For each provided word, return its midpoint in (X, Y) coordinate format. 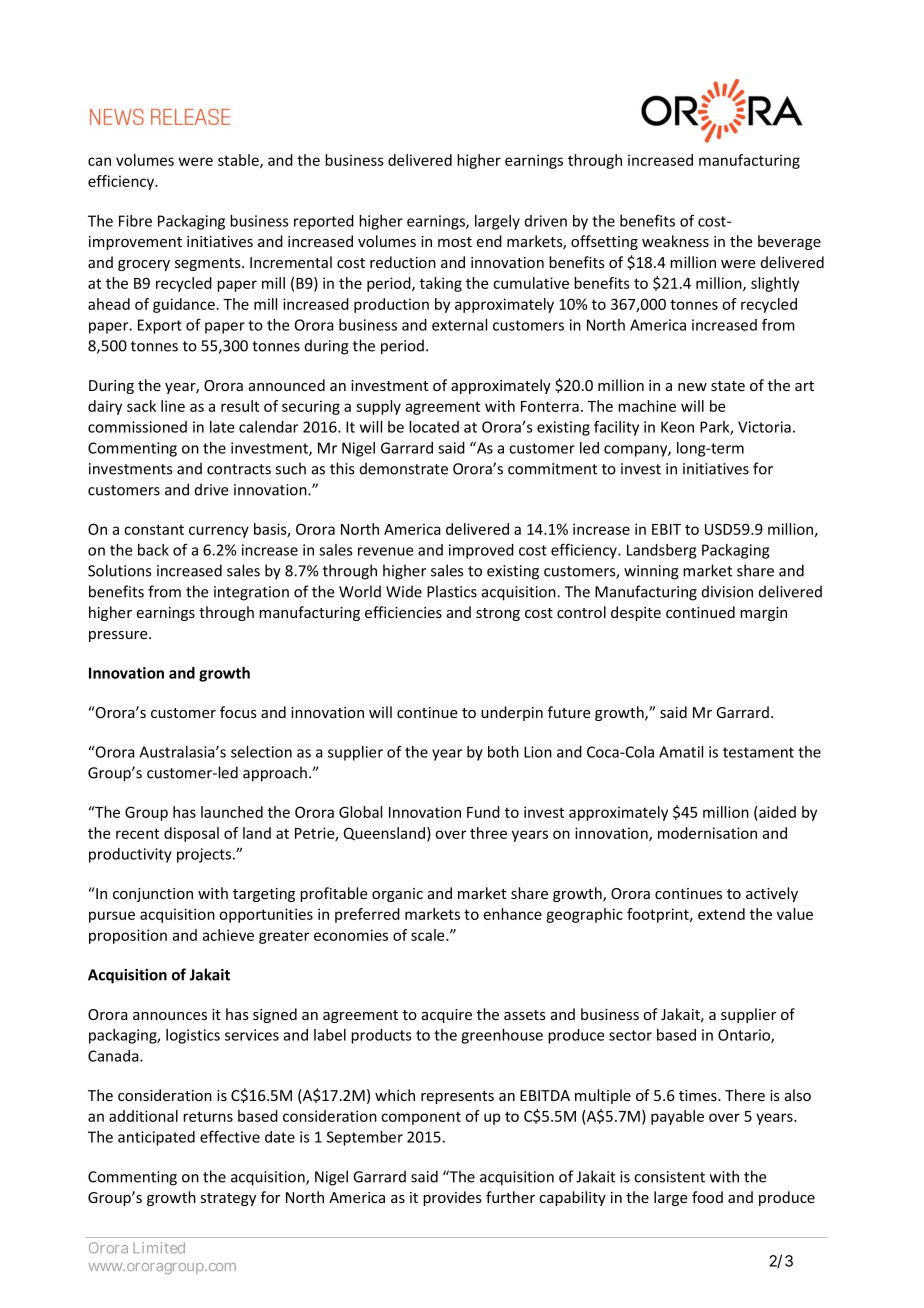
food (707, 1197)
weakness (675, 241)
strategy (228, 1199)
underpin (512, 713)
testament (758, 752)
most (455, 242)
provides (452, 1198)
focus (238, 712)
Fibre (135, 221)
